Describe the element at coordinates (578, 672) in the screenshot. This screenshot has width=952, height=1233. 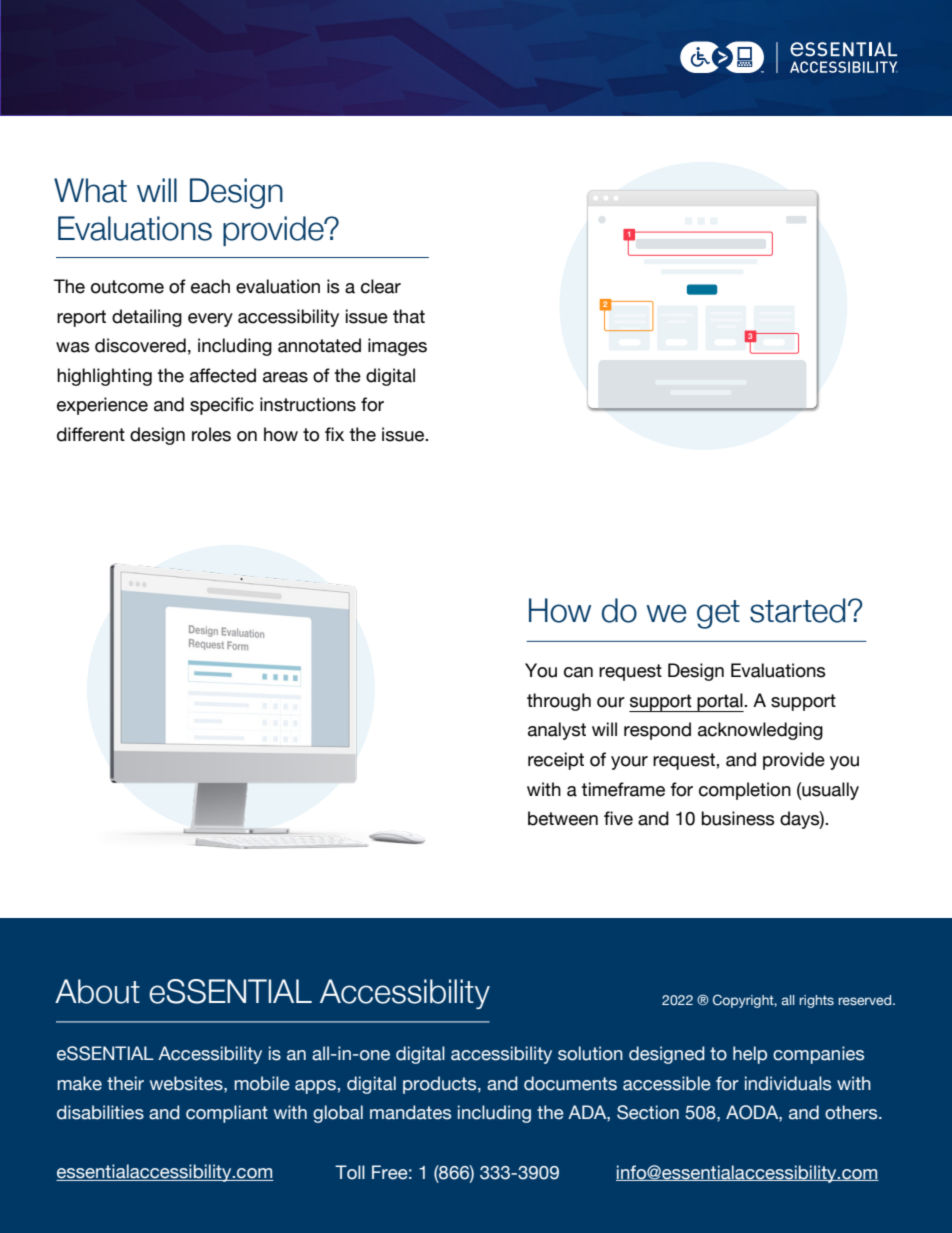
I see `can` at that location.
